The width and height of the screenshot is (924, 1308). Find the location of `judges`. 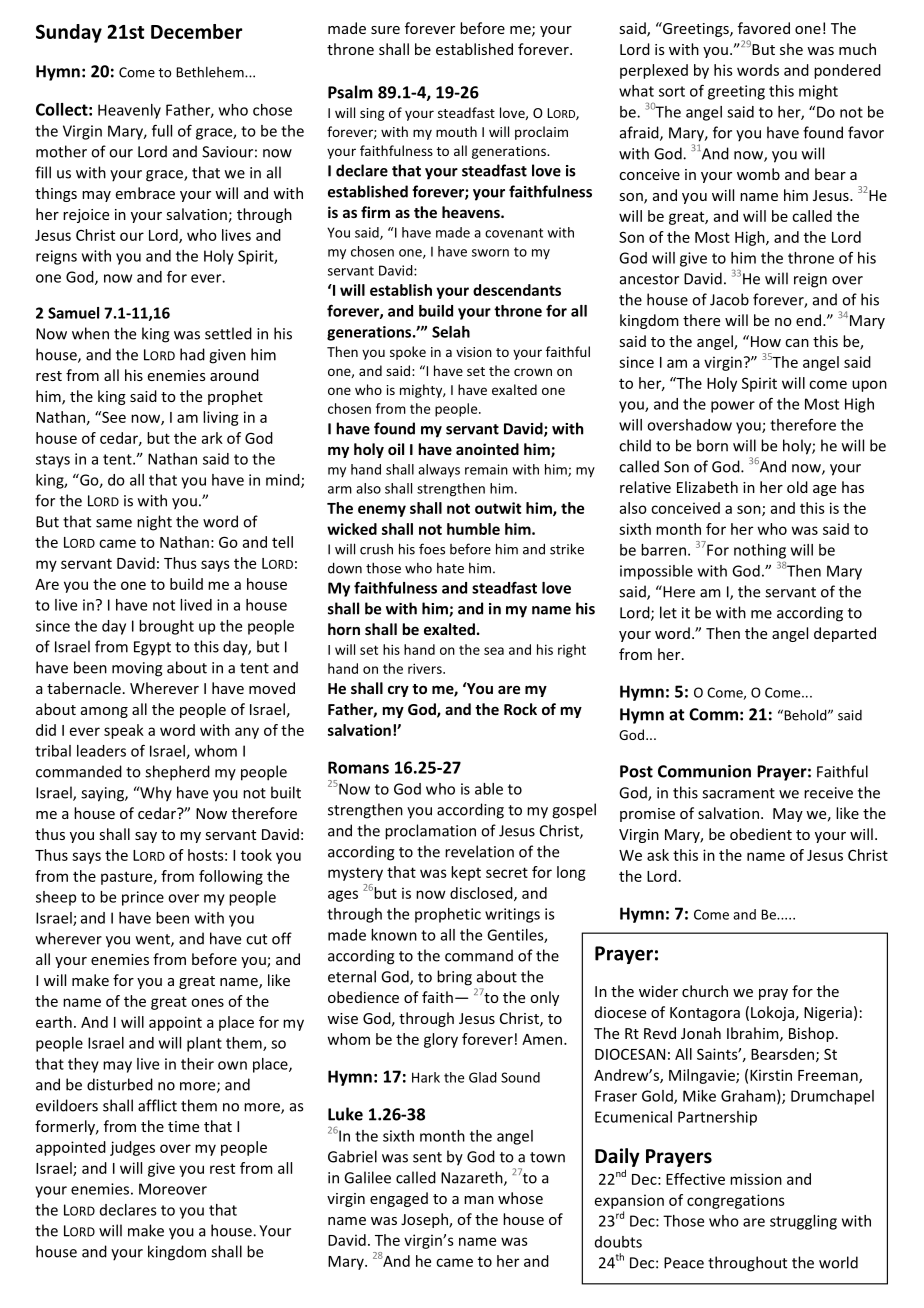

judges is located at coordinates (132, 1148).
